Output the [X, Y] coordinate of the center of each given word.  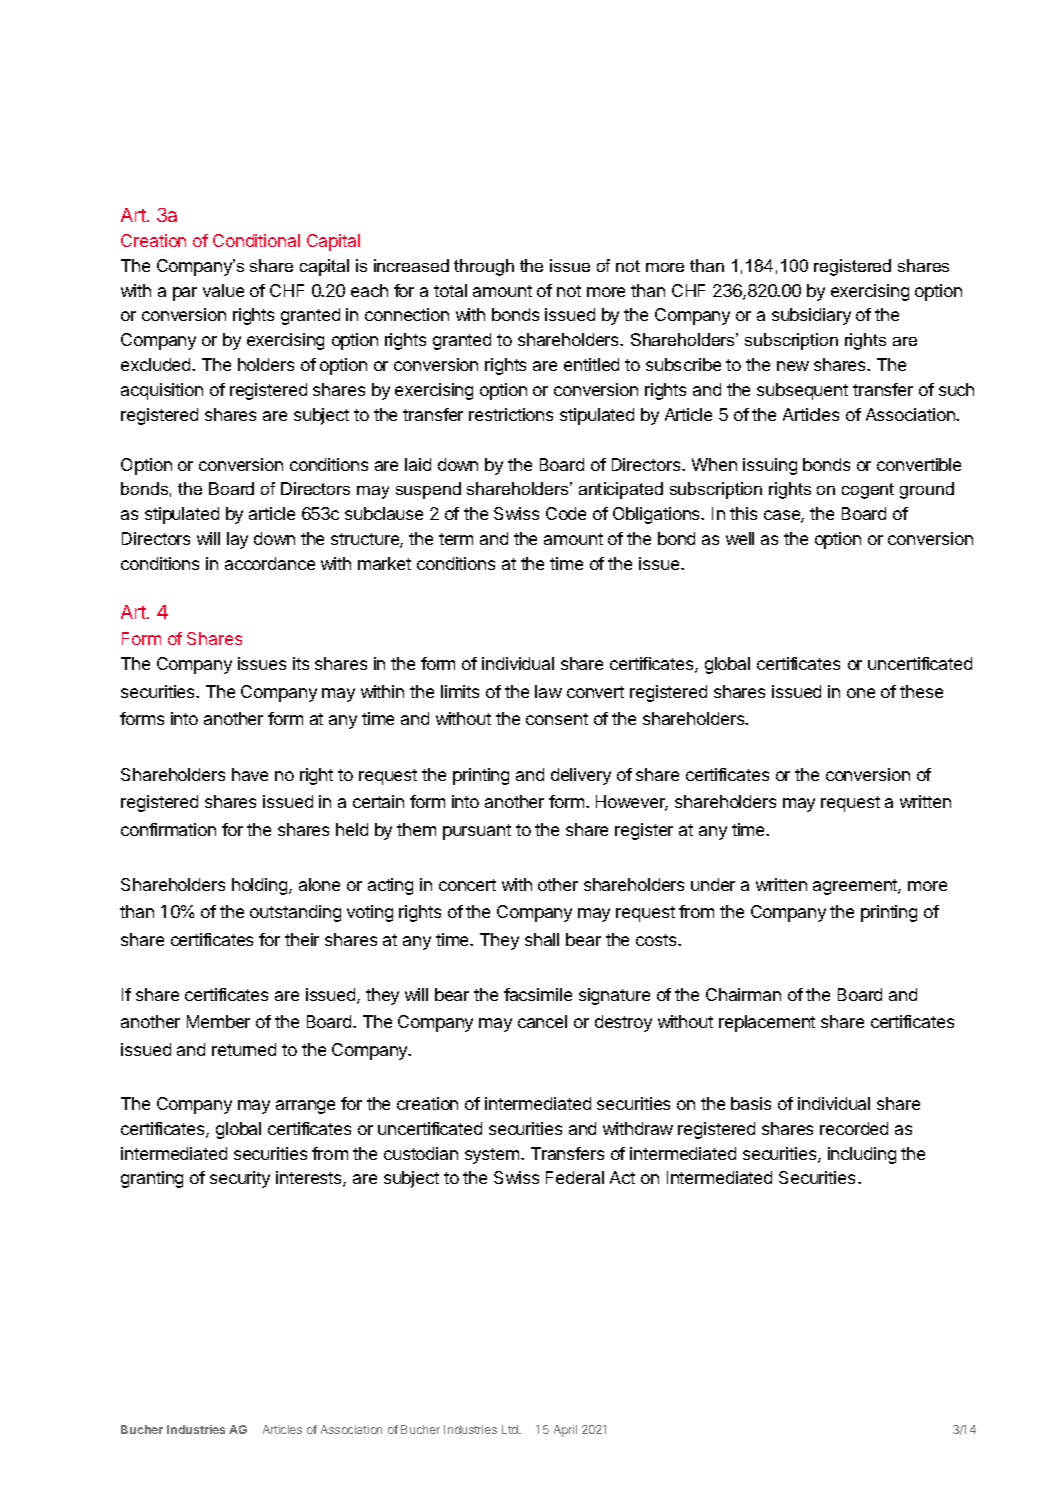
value [223, 290]
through [484, 267]
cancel [542, 1021]
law [548, 691]
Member [218, 1021]
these [921, 691]
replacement [767, 1023]
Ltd [511, 1429]
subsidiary [811, 316]
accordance [270, 563]
